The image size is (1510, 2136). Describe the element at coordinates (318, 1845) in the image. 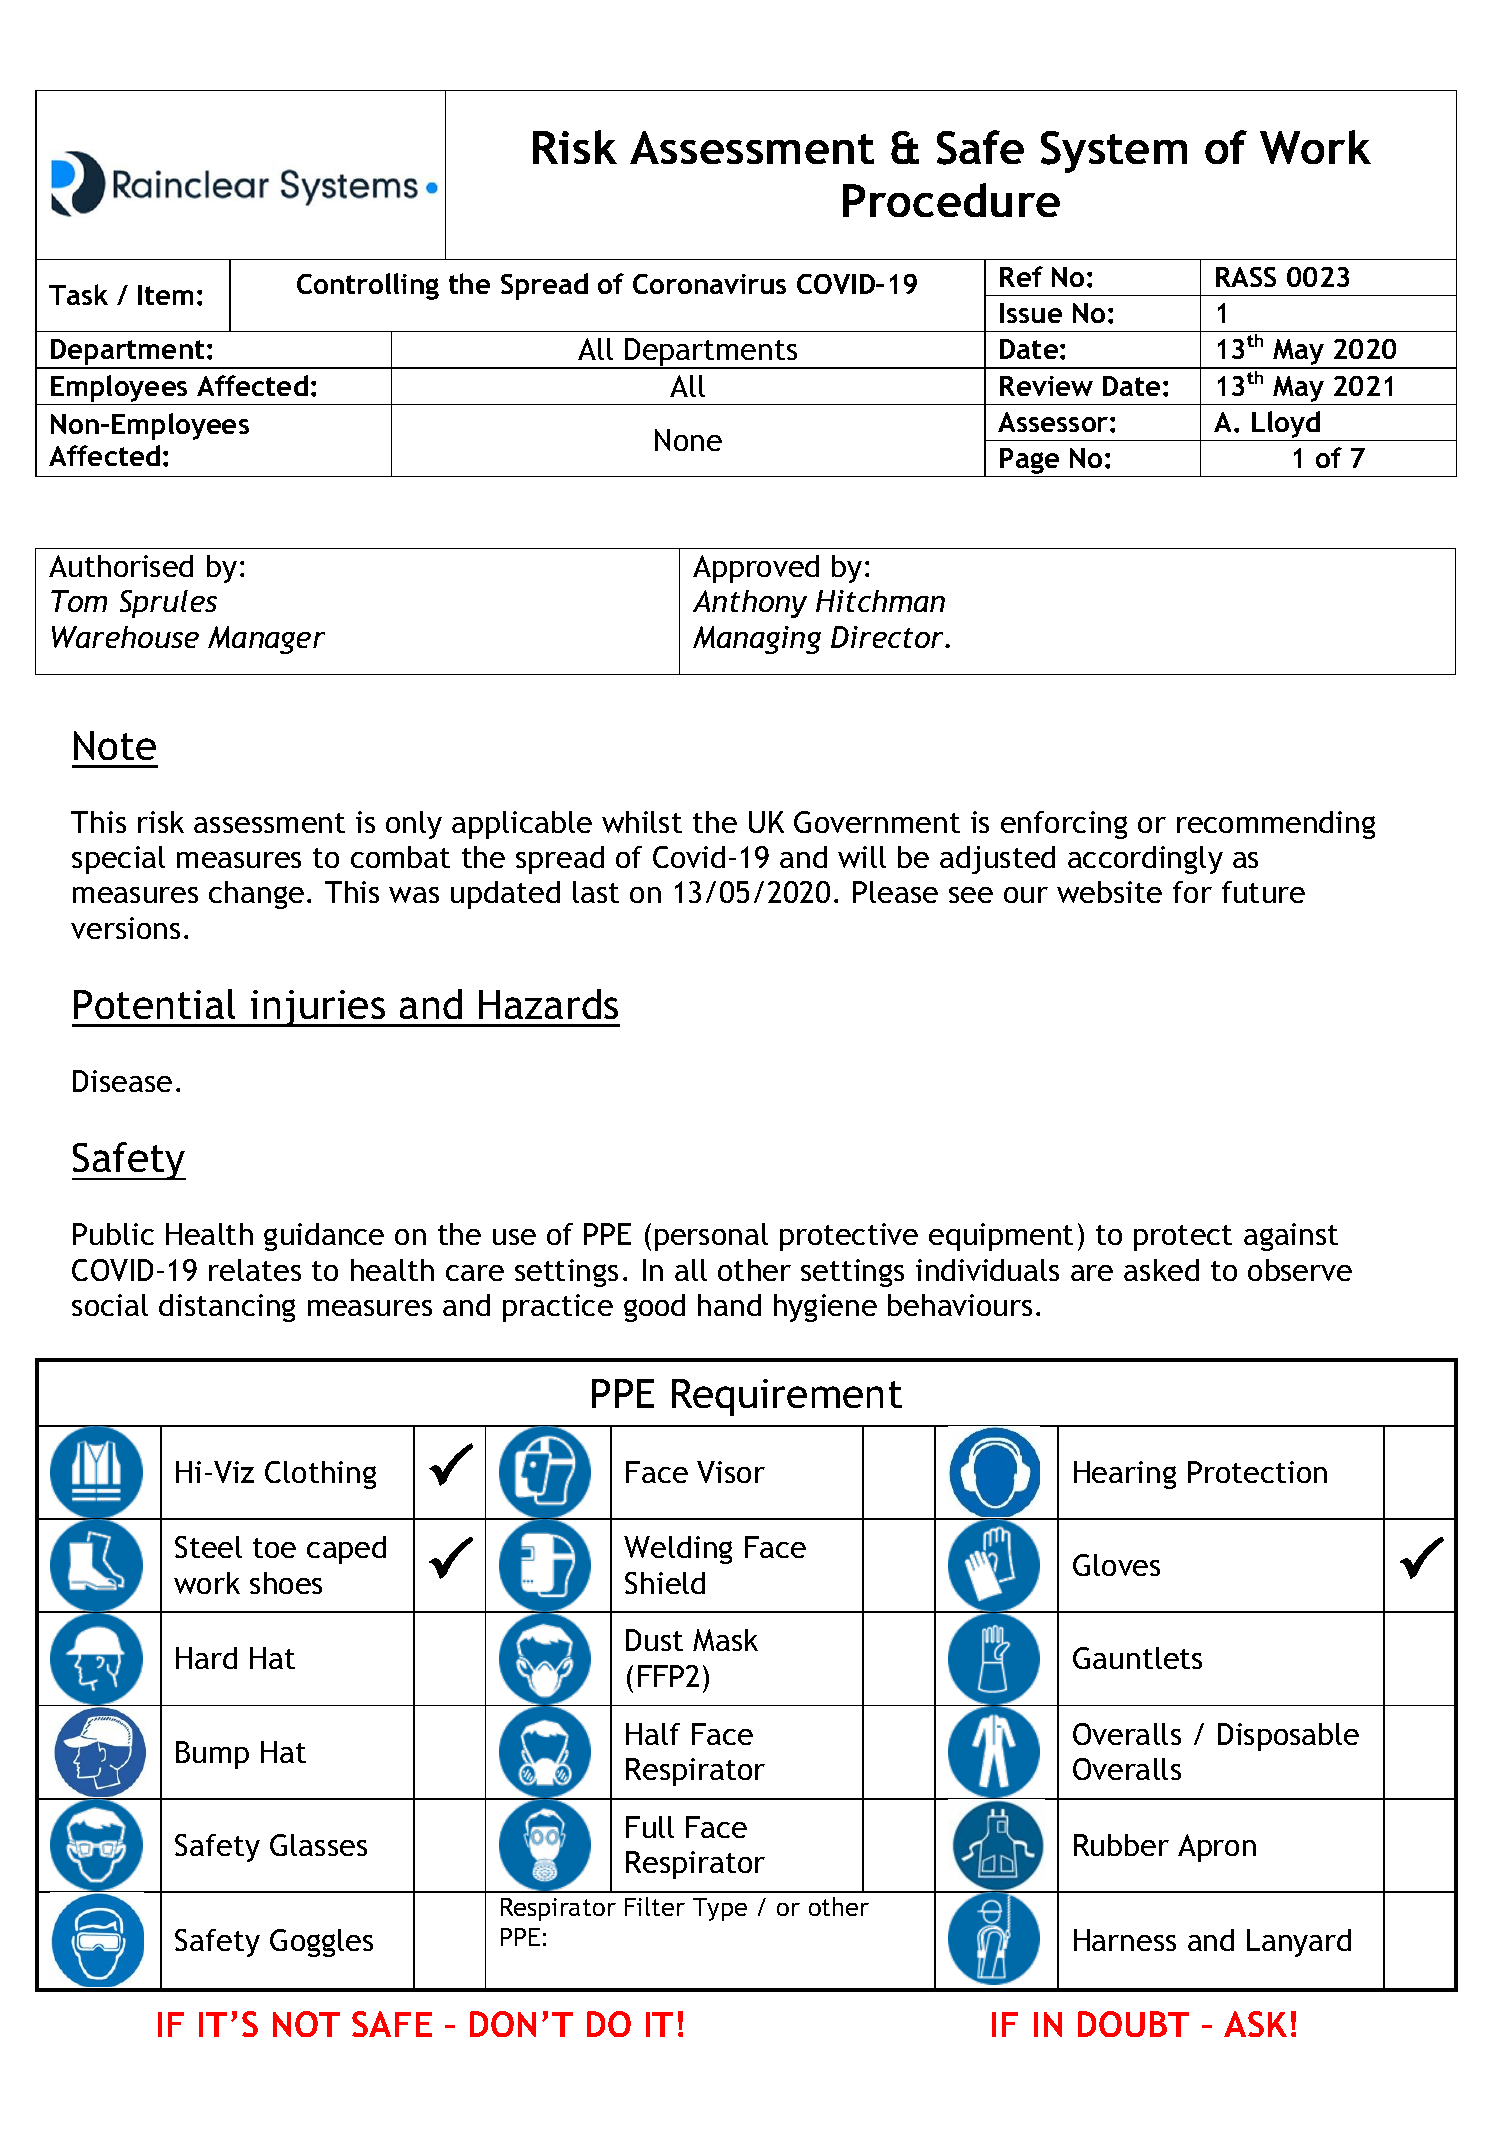

I see `Glasses` at that location.
